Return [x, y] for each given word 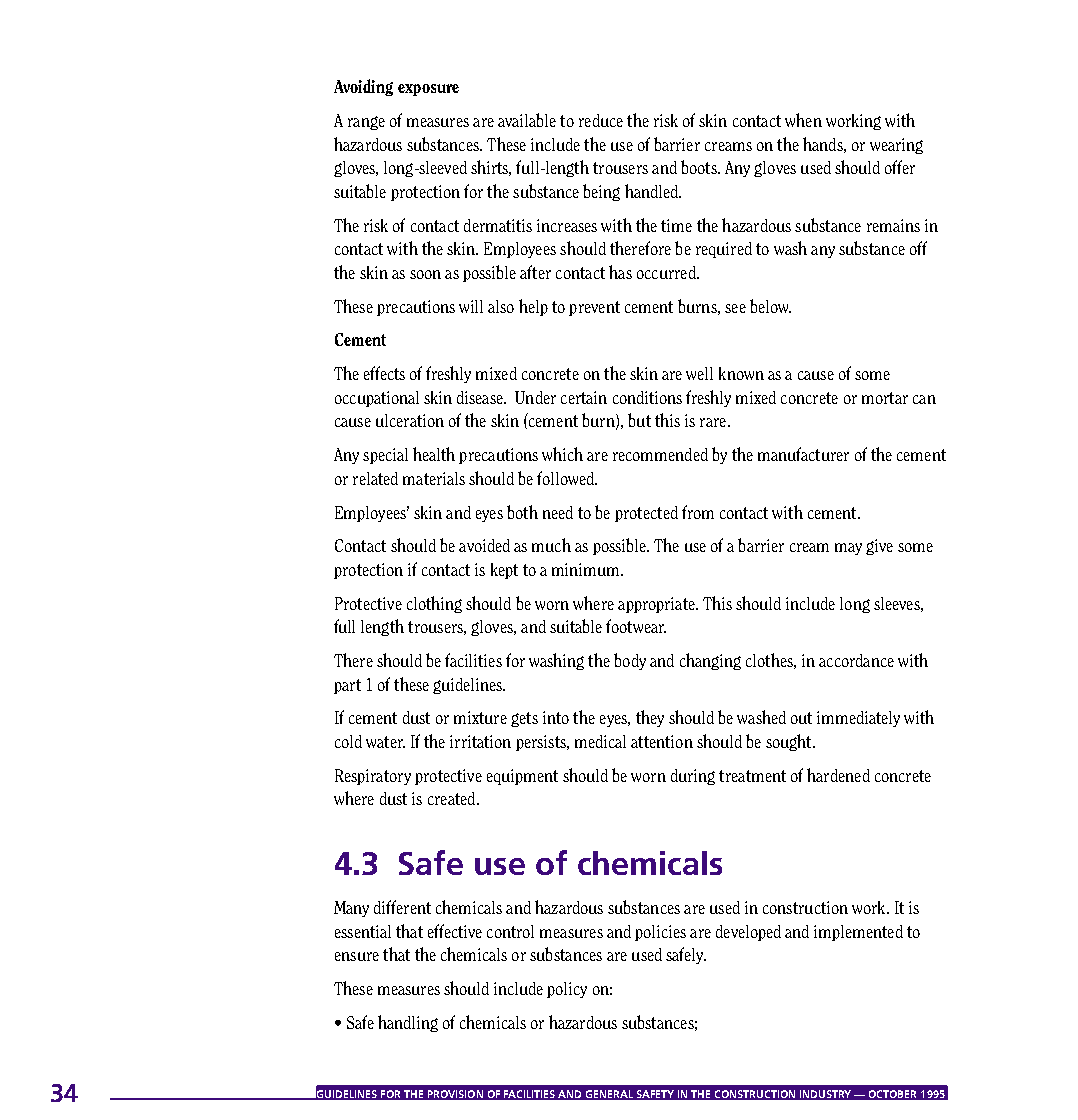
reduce [601, 120]
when [803, 120]
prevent [594, 308]
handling [408, 1023]
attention [662, 741]
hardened [838, 775]
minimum [587, 569]
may [848, 549]
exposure [428, 90]
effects [384, 373]
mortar [885, 398]
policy [567, 990]
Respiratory [373, 777]
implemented [858, 933]
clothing [434, 604]
